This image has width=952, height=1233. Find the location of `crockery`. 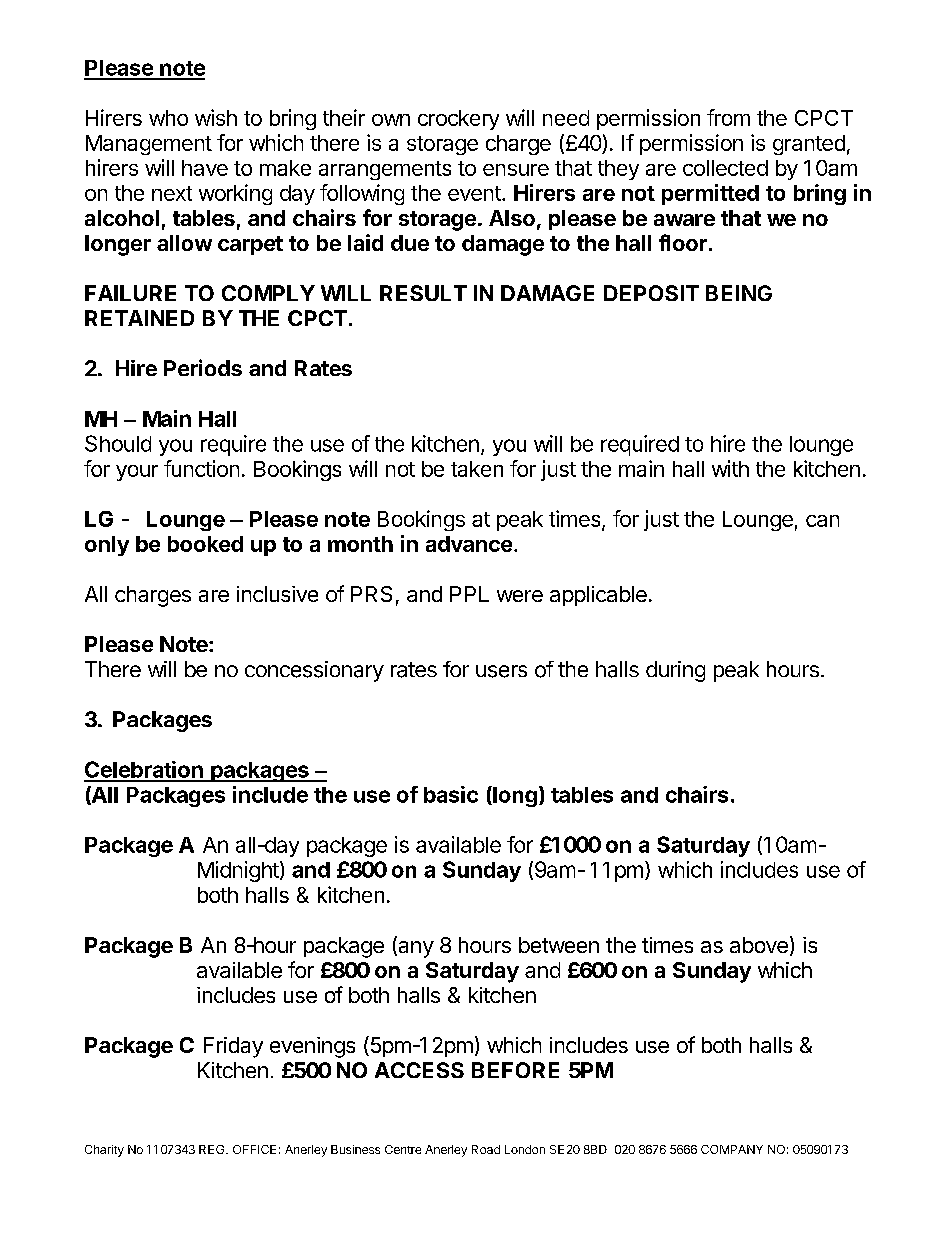

crockery is located at coordinates (458, 120).
